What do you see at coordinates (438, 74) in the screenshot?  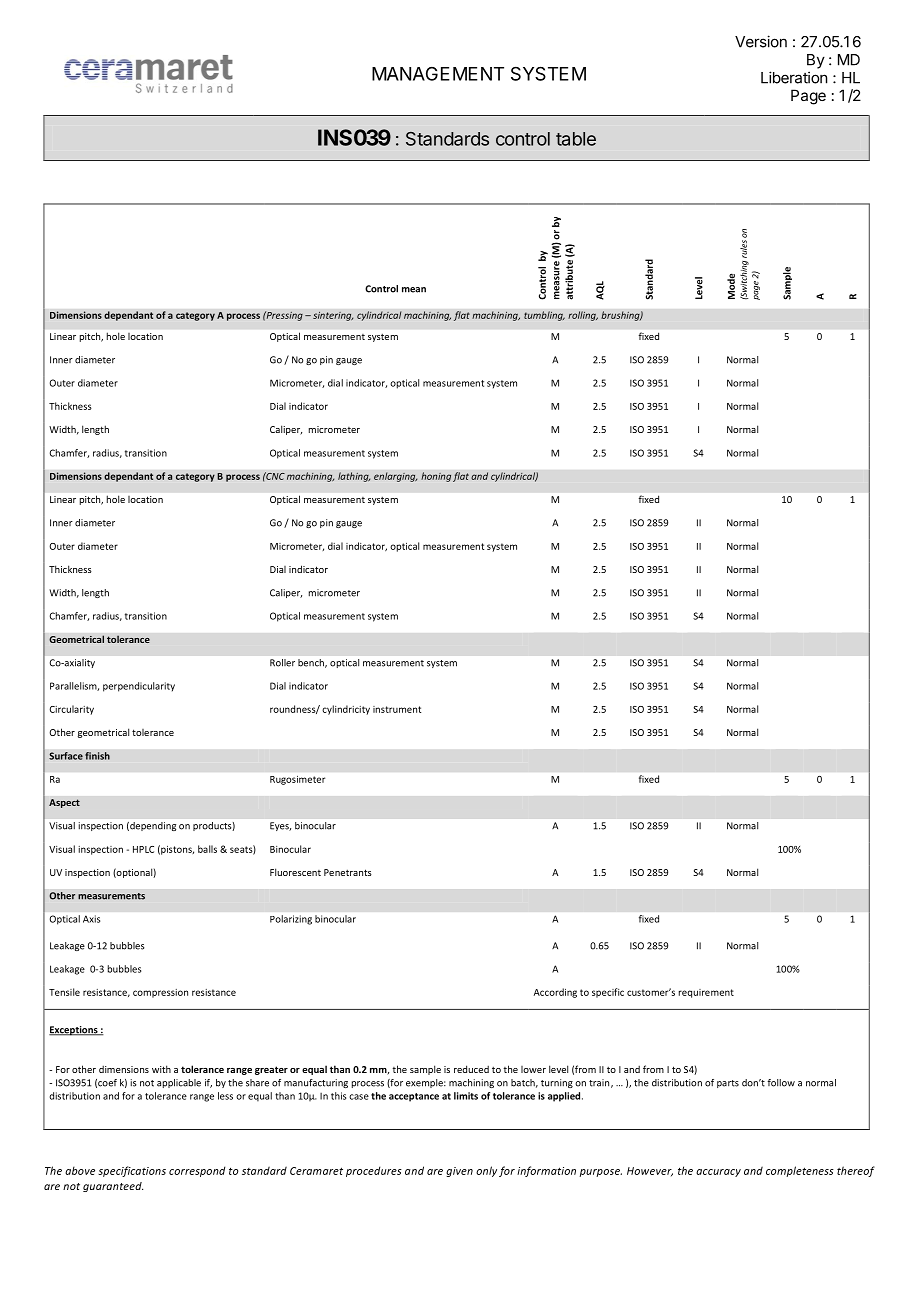 I see `MANAGEMENT` at bounding box center [438, 74].
